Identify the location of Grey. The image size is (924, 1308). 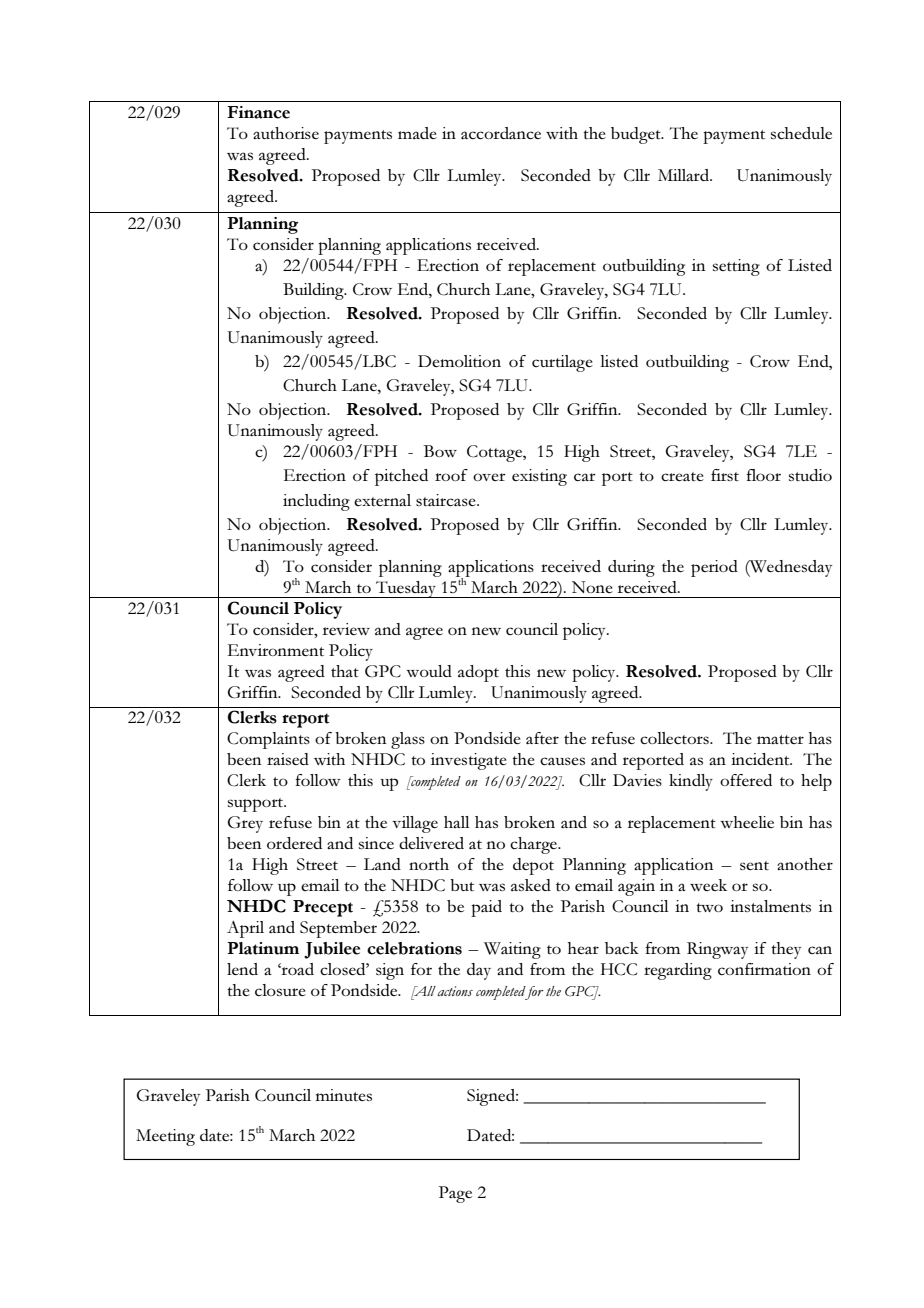
(245, 824).
